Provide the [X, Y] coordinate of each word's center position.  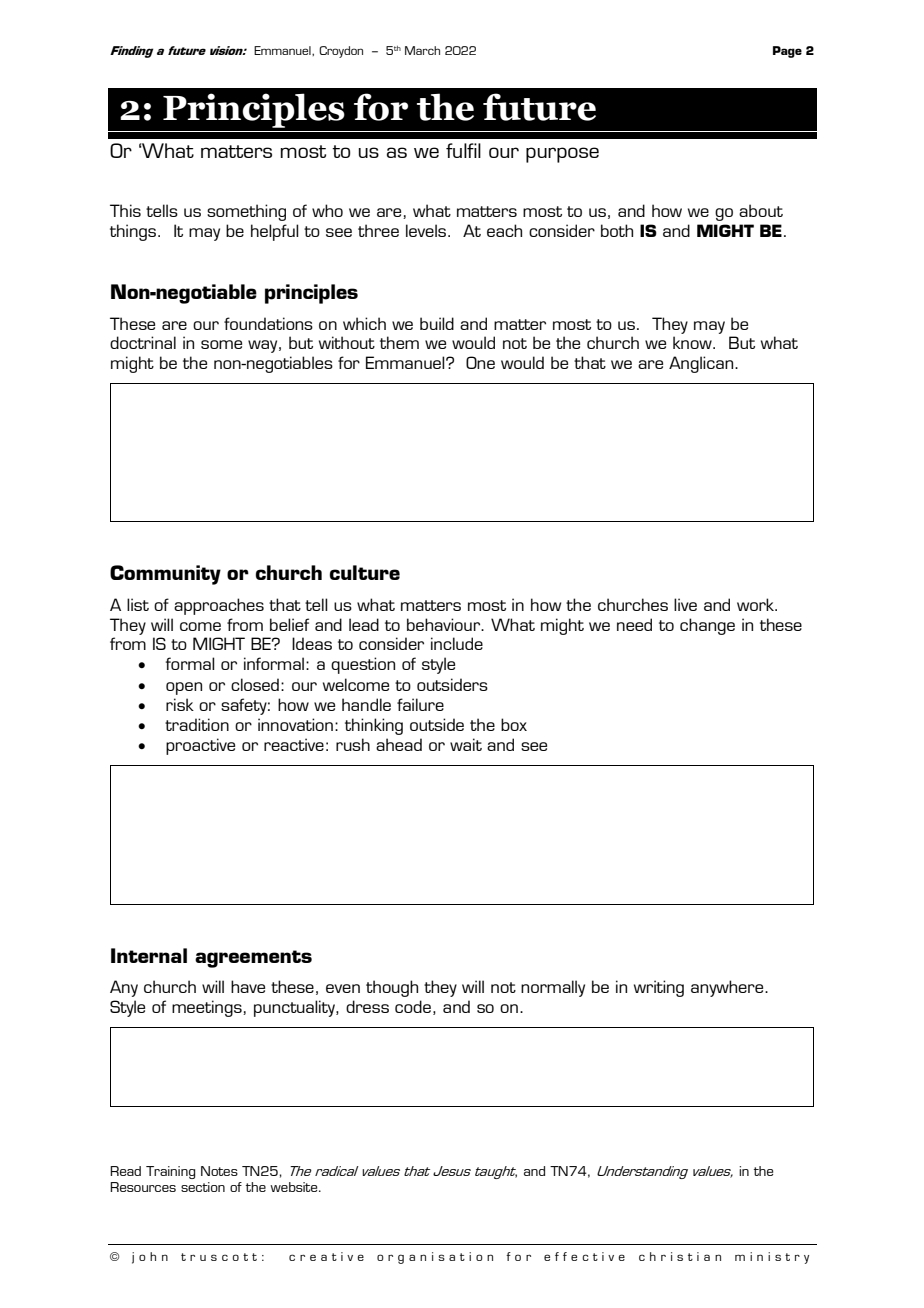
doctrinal [143, 342]
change [707, 626]
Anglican [702, 364]
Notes [219, 1171]
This [125, 210]
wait [466, 744]
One [480, 362]
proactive [200, 746]
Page [787, 52]
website [295, 1187]
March [422, 50]
